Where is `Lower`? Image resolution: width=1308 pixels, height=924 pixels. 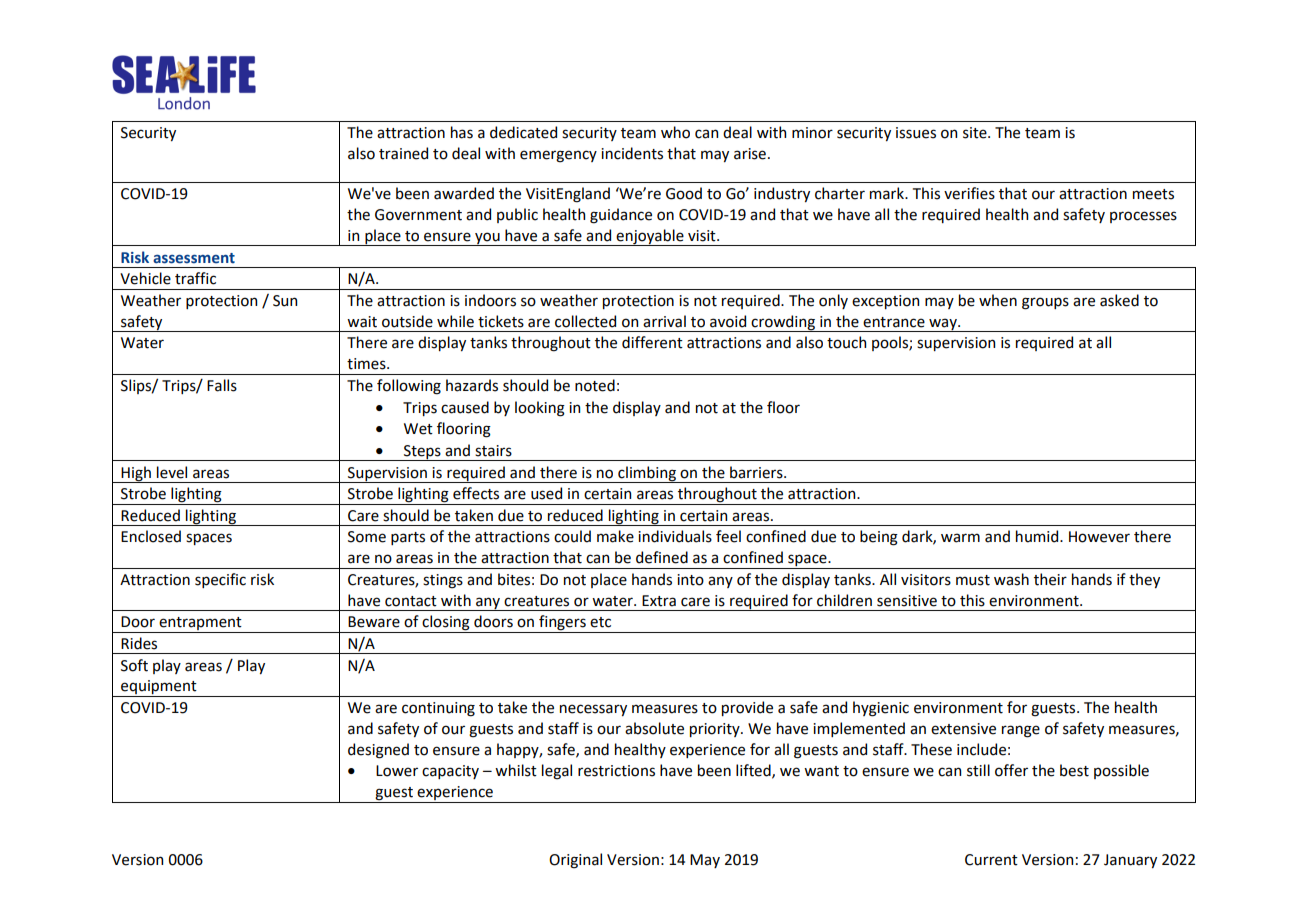
Lower is located at coordinates (397, 771).
